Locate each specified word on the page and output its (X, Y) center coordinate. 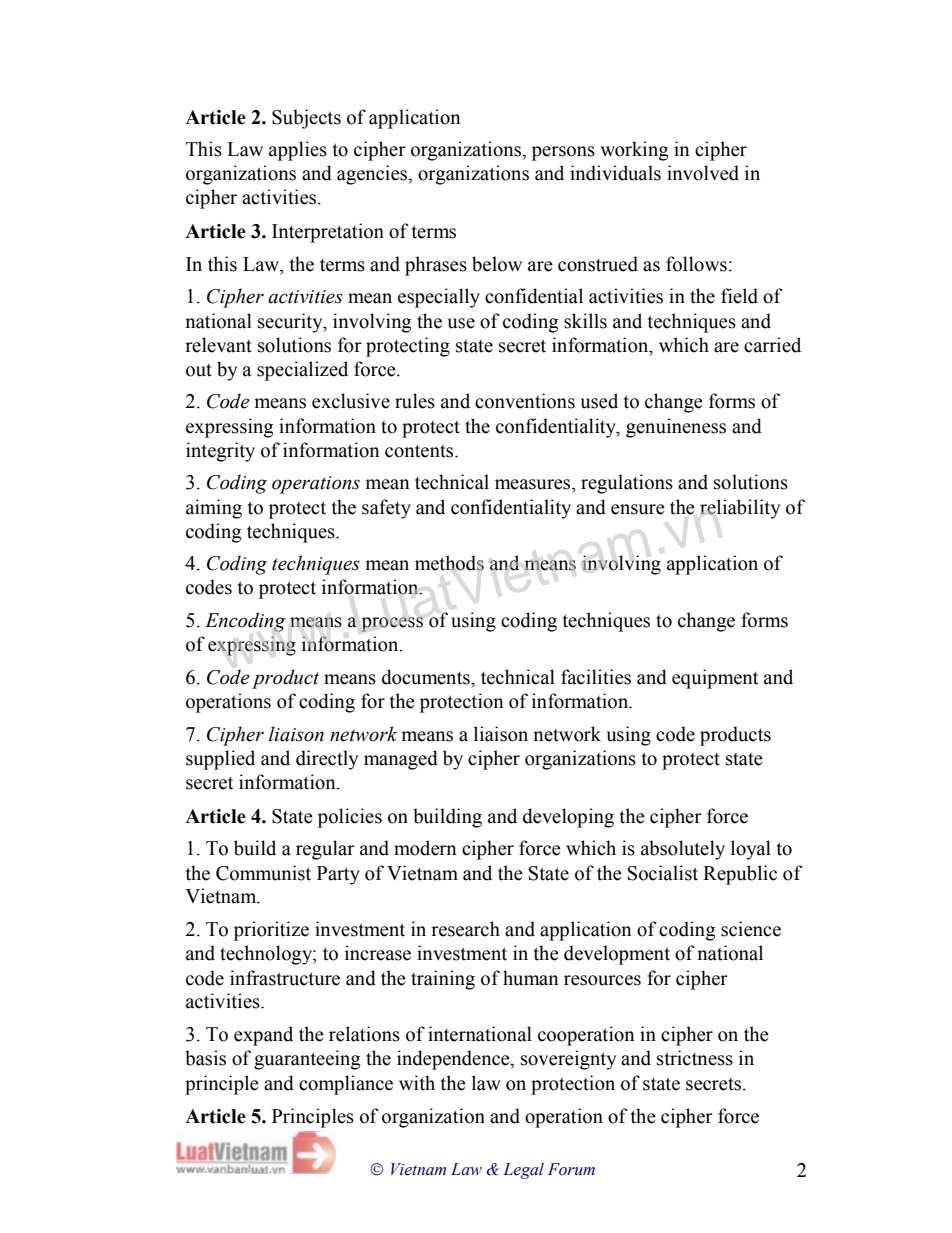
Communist (263, 873)
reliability (740, 509)
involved (703, 173)
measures (534, 484)
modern (425, 848)
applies (298, 151)
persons (563, 153)
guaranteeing (307, 1060)
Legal (523, 1171)
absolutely (683, 850)
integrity (220, 452)
